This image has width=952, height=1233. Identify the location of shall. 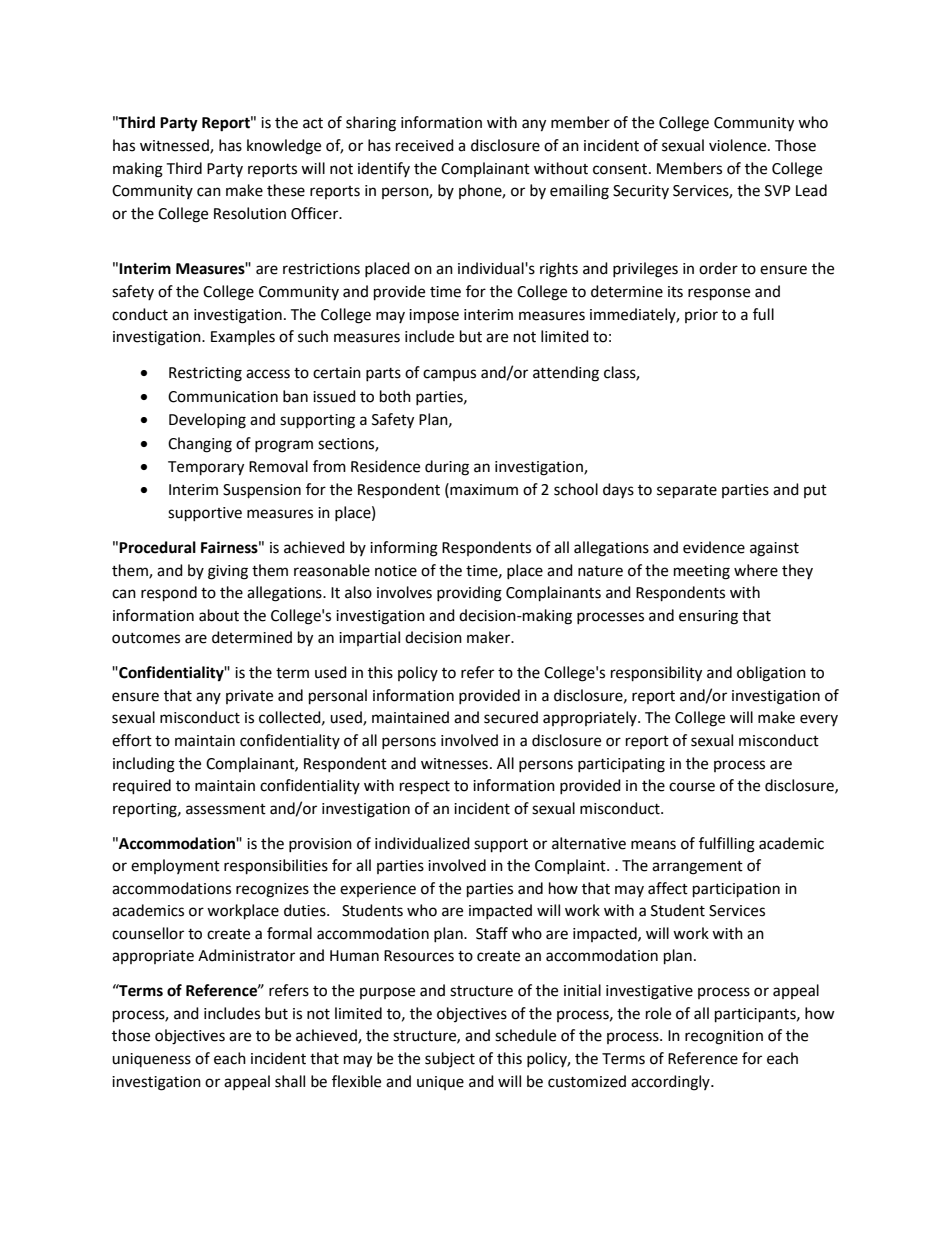
(290, 1081).
